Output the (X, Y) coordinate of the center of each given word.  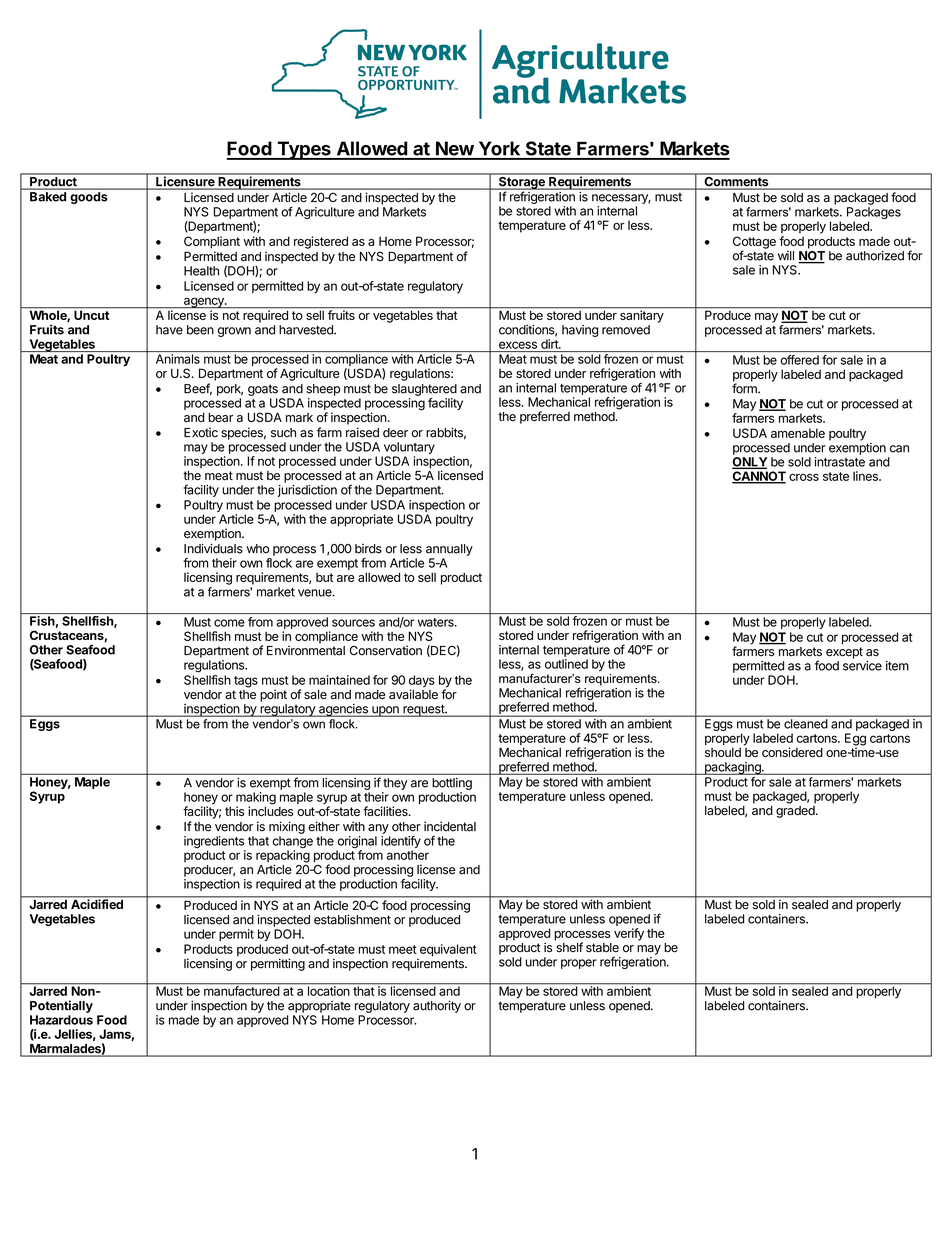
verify (629, 934)
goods (89, 198)
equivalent (447, 951)
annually (449, 550)
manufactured (241, 990)
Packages (874, 214)
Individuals (213, 548)
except (844, 653)
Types (304, 150)
